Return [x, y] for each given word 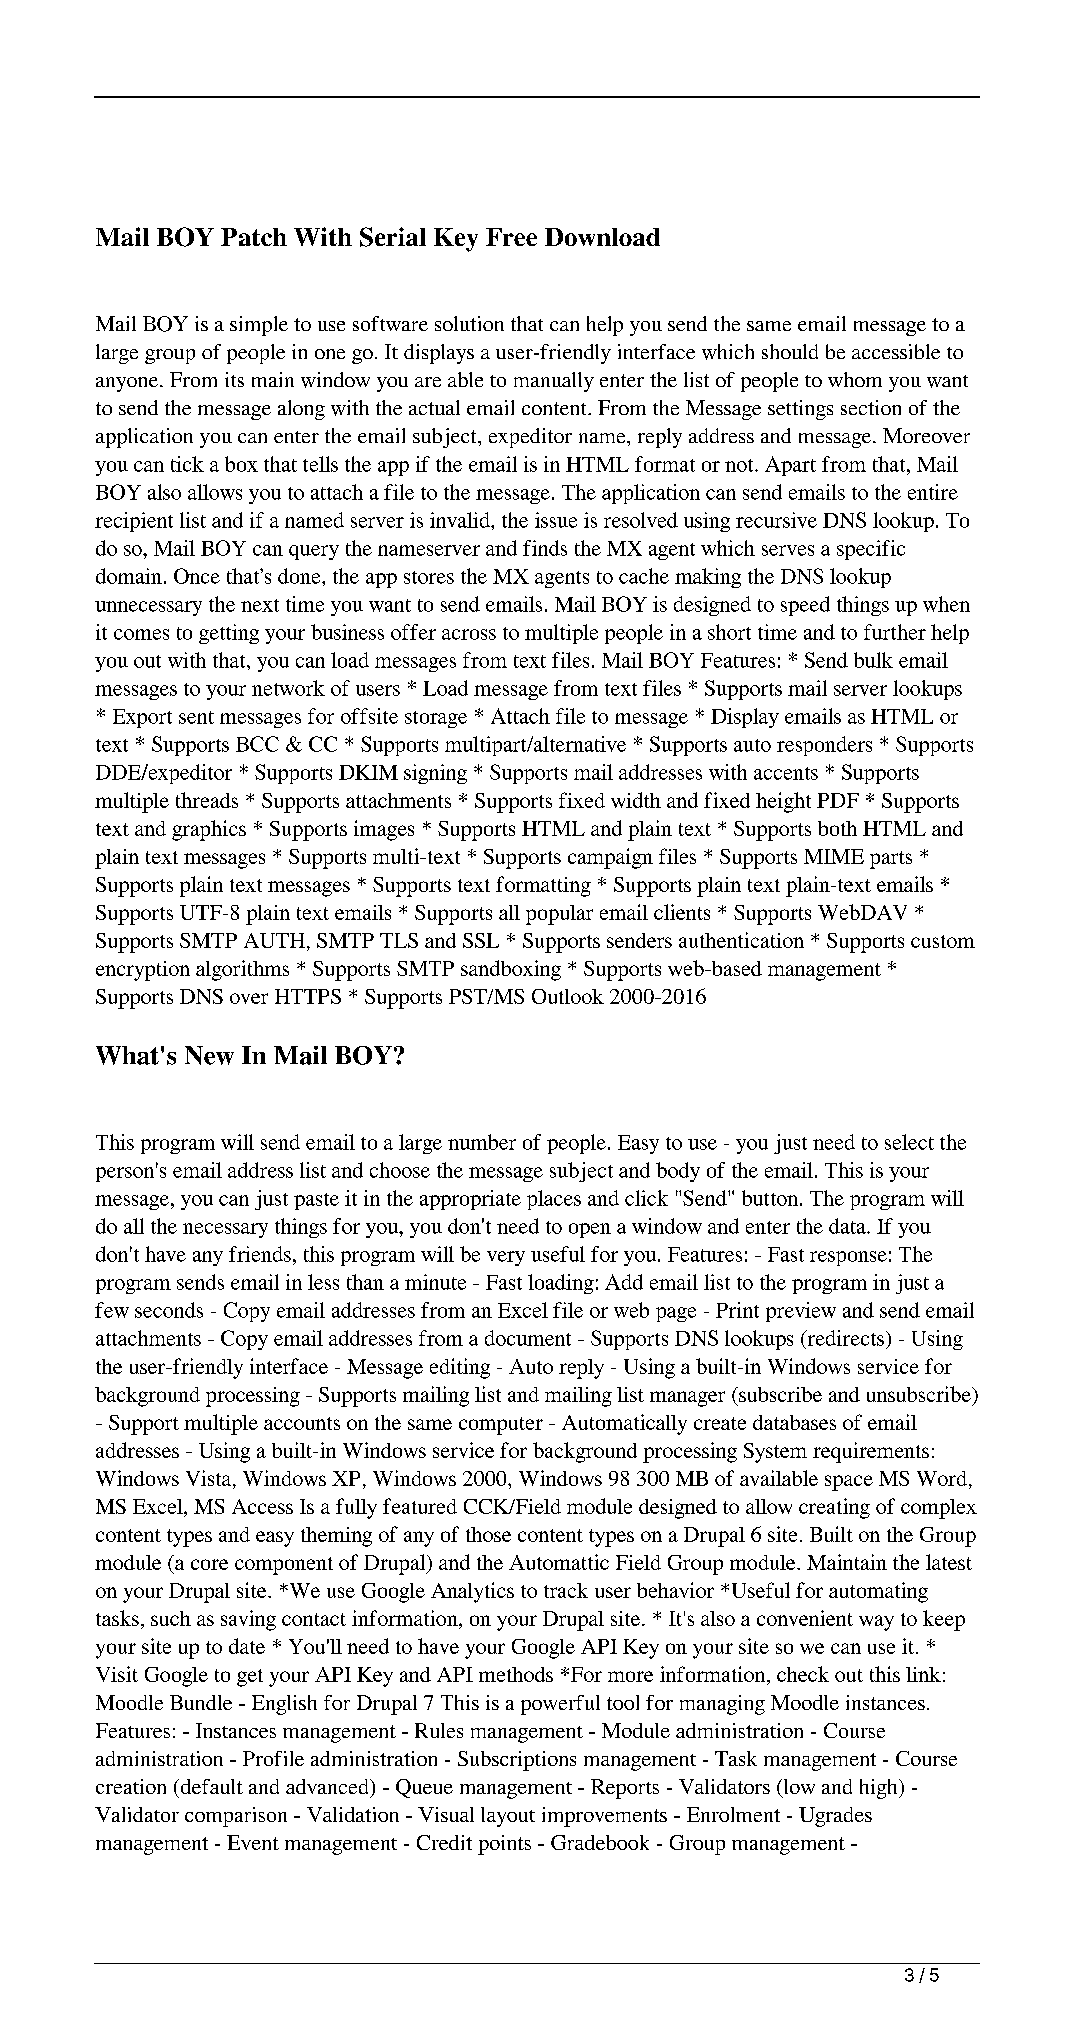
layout [508, 1817]
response [848, 1258]
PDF [838, 800]
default [210, 1786]
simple [259, 326]
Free [511, 237]
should [790, 351]
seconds [169, 1310]
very [506, 1258]
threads [207, 800]
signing [435, 774]
